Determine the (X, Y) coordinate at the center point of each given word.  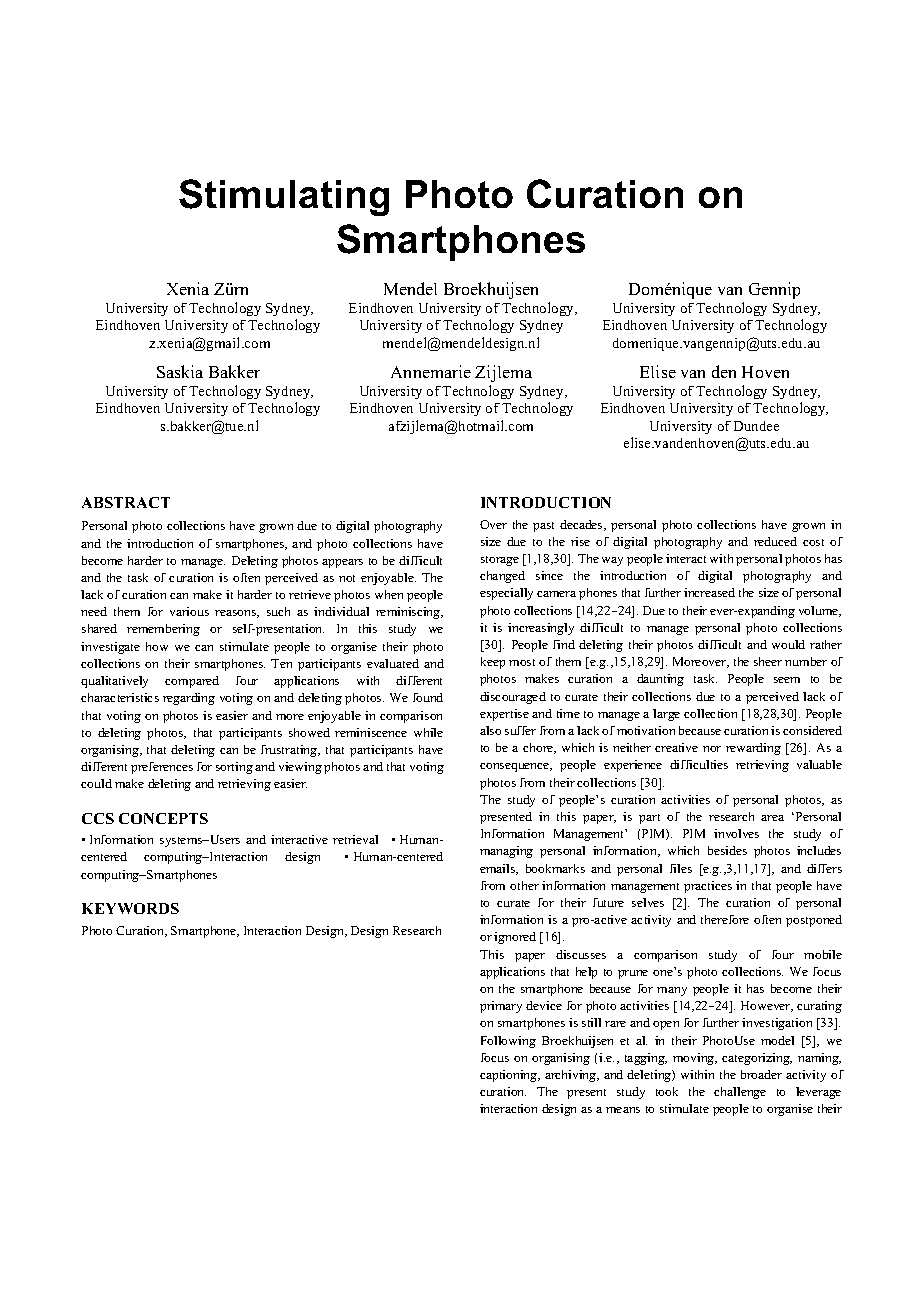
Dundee (756, 426)
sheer (768, 661)
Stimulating (284, 197)
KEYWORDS (130, 908)
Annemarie (431, 371)
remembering (163, 630)
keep (493, 663)
